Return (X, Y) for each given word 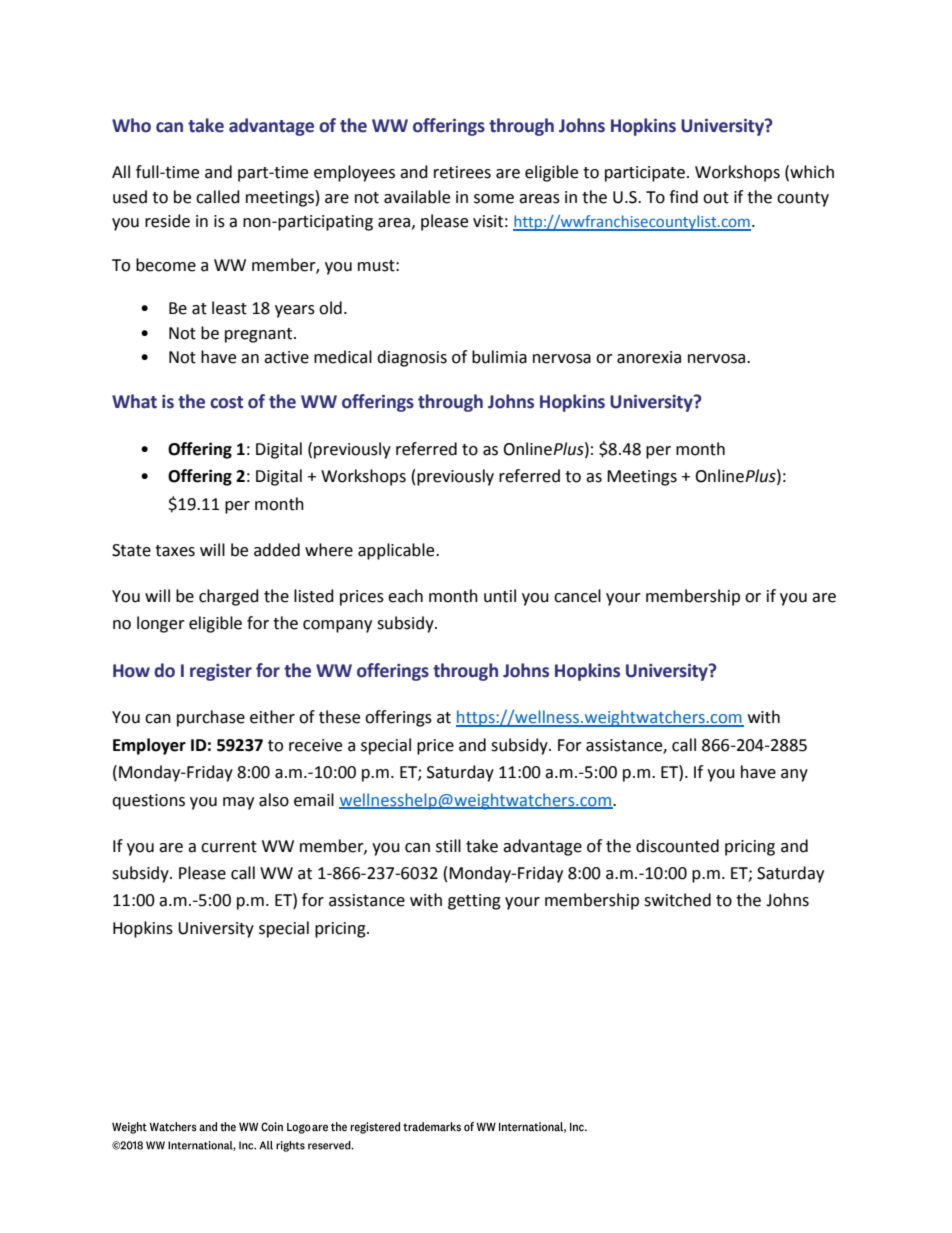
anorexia (649, 357)
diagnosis (412, 358)
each (405, 596)
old (330, 308)
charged (229, 597)
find (683, 197)
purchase (211, 718)
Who (131, 125)
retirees (462, 172)
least (229, 308)
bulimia (499, 357)
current (229, 847)
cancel (577, 596)
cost (226, 402)
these (339, 717)
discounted (677, 846)
